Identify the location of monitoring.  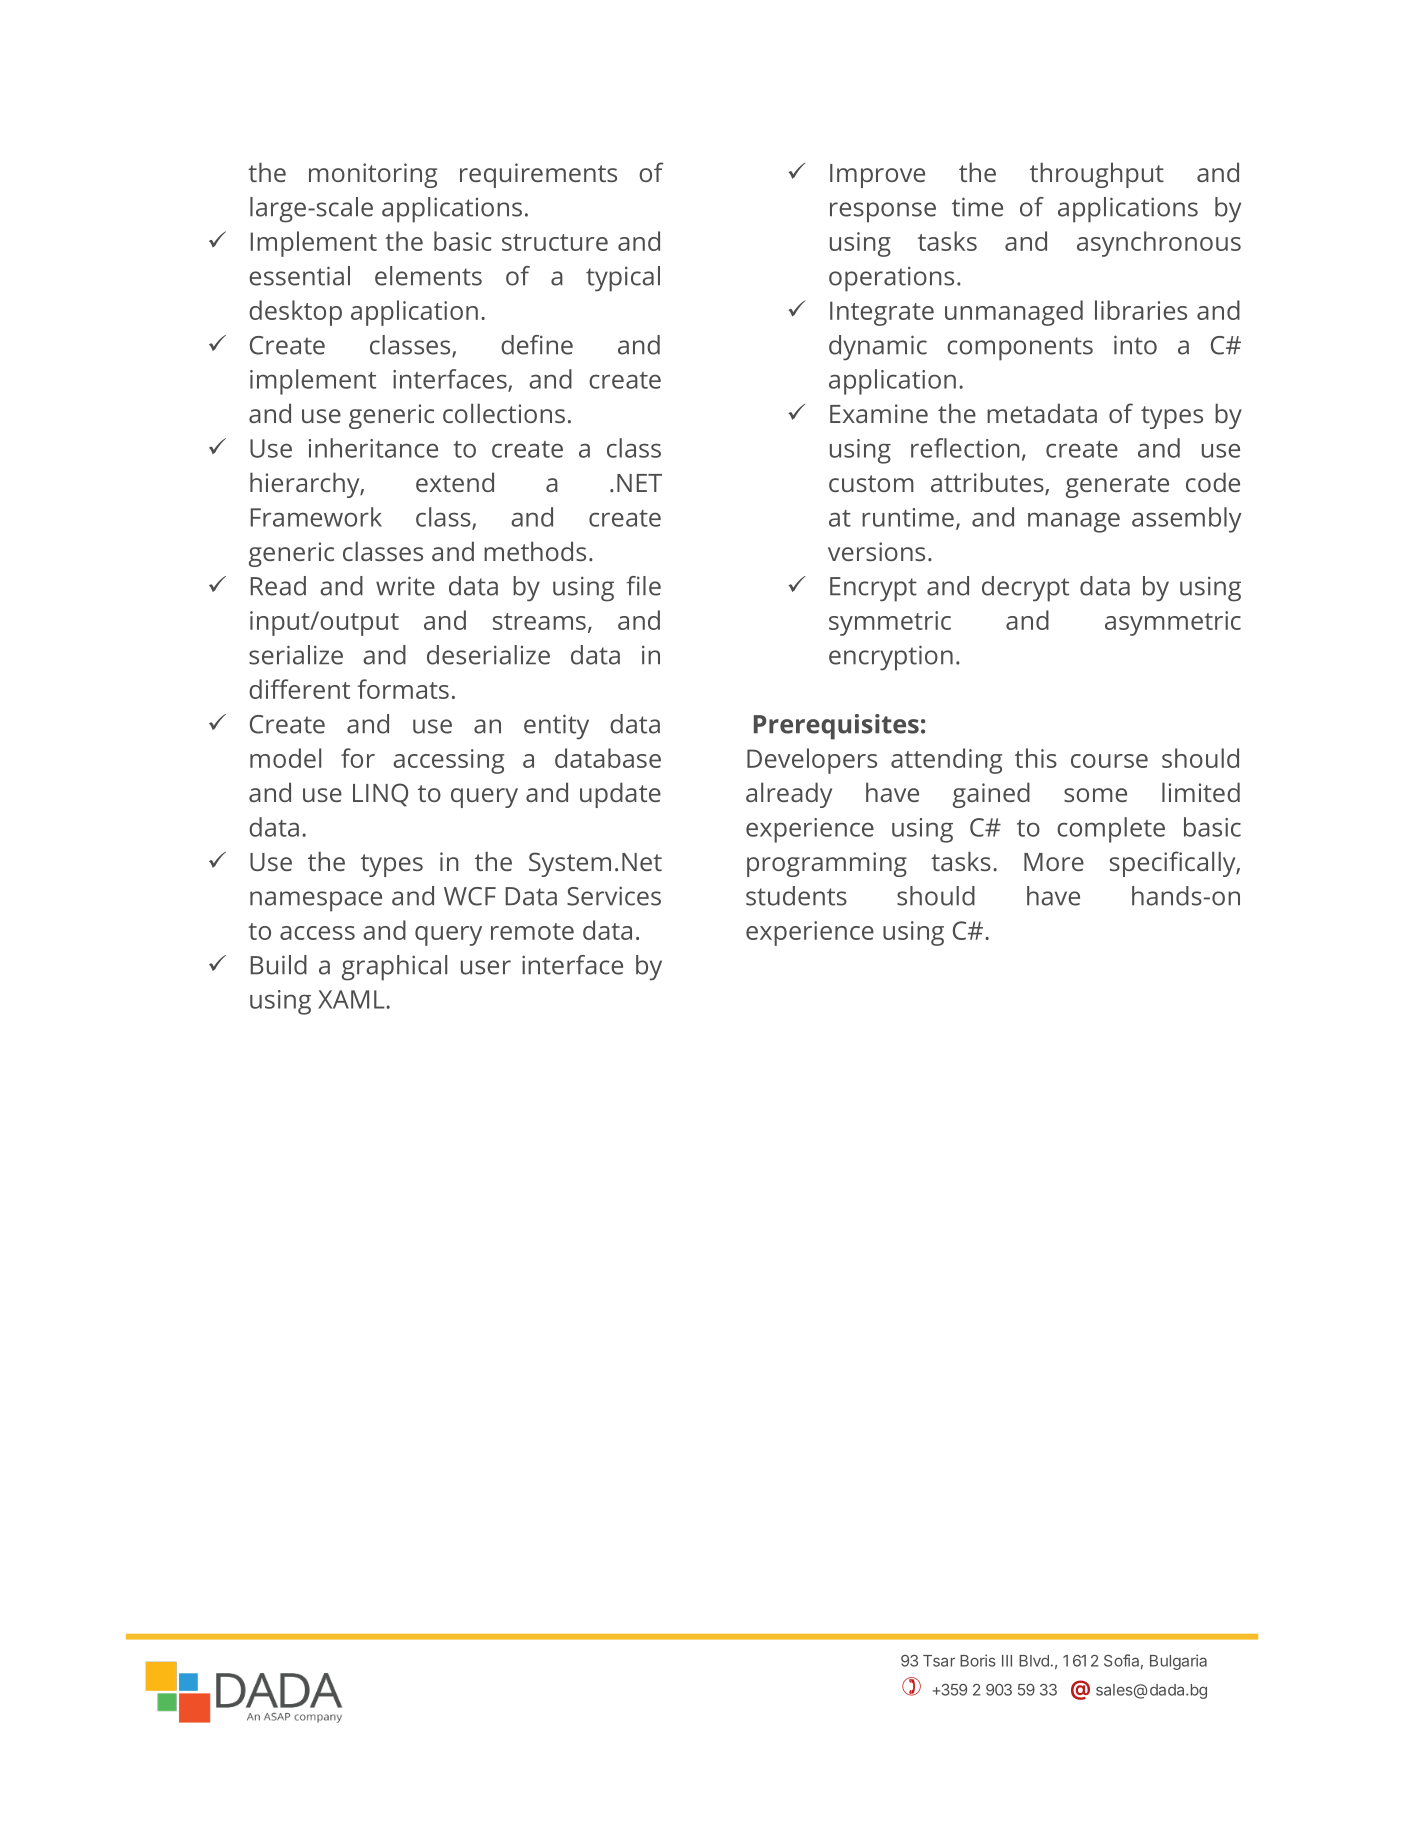
(373, 175).
